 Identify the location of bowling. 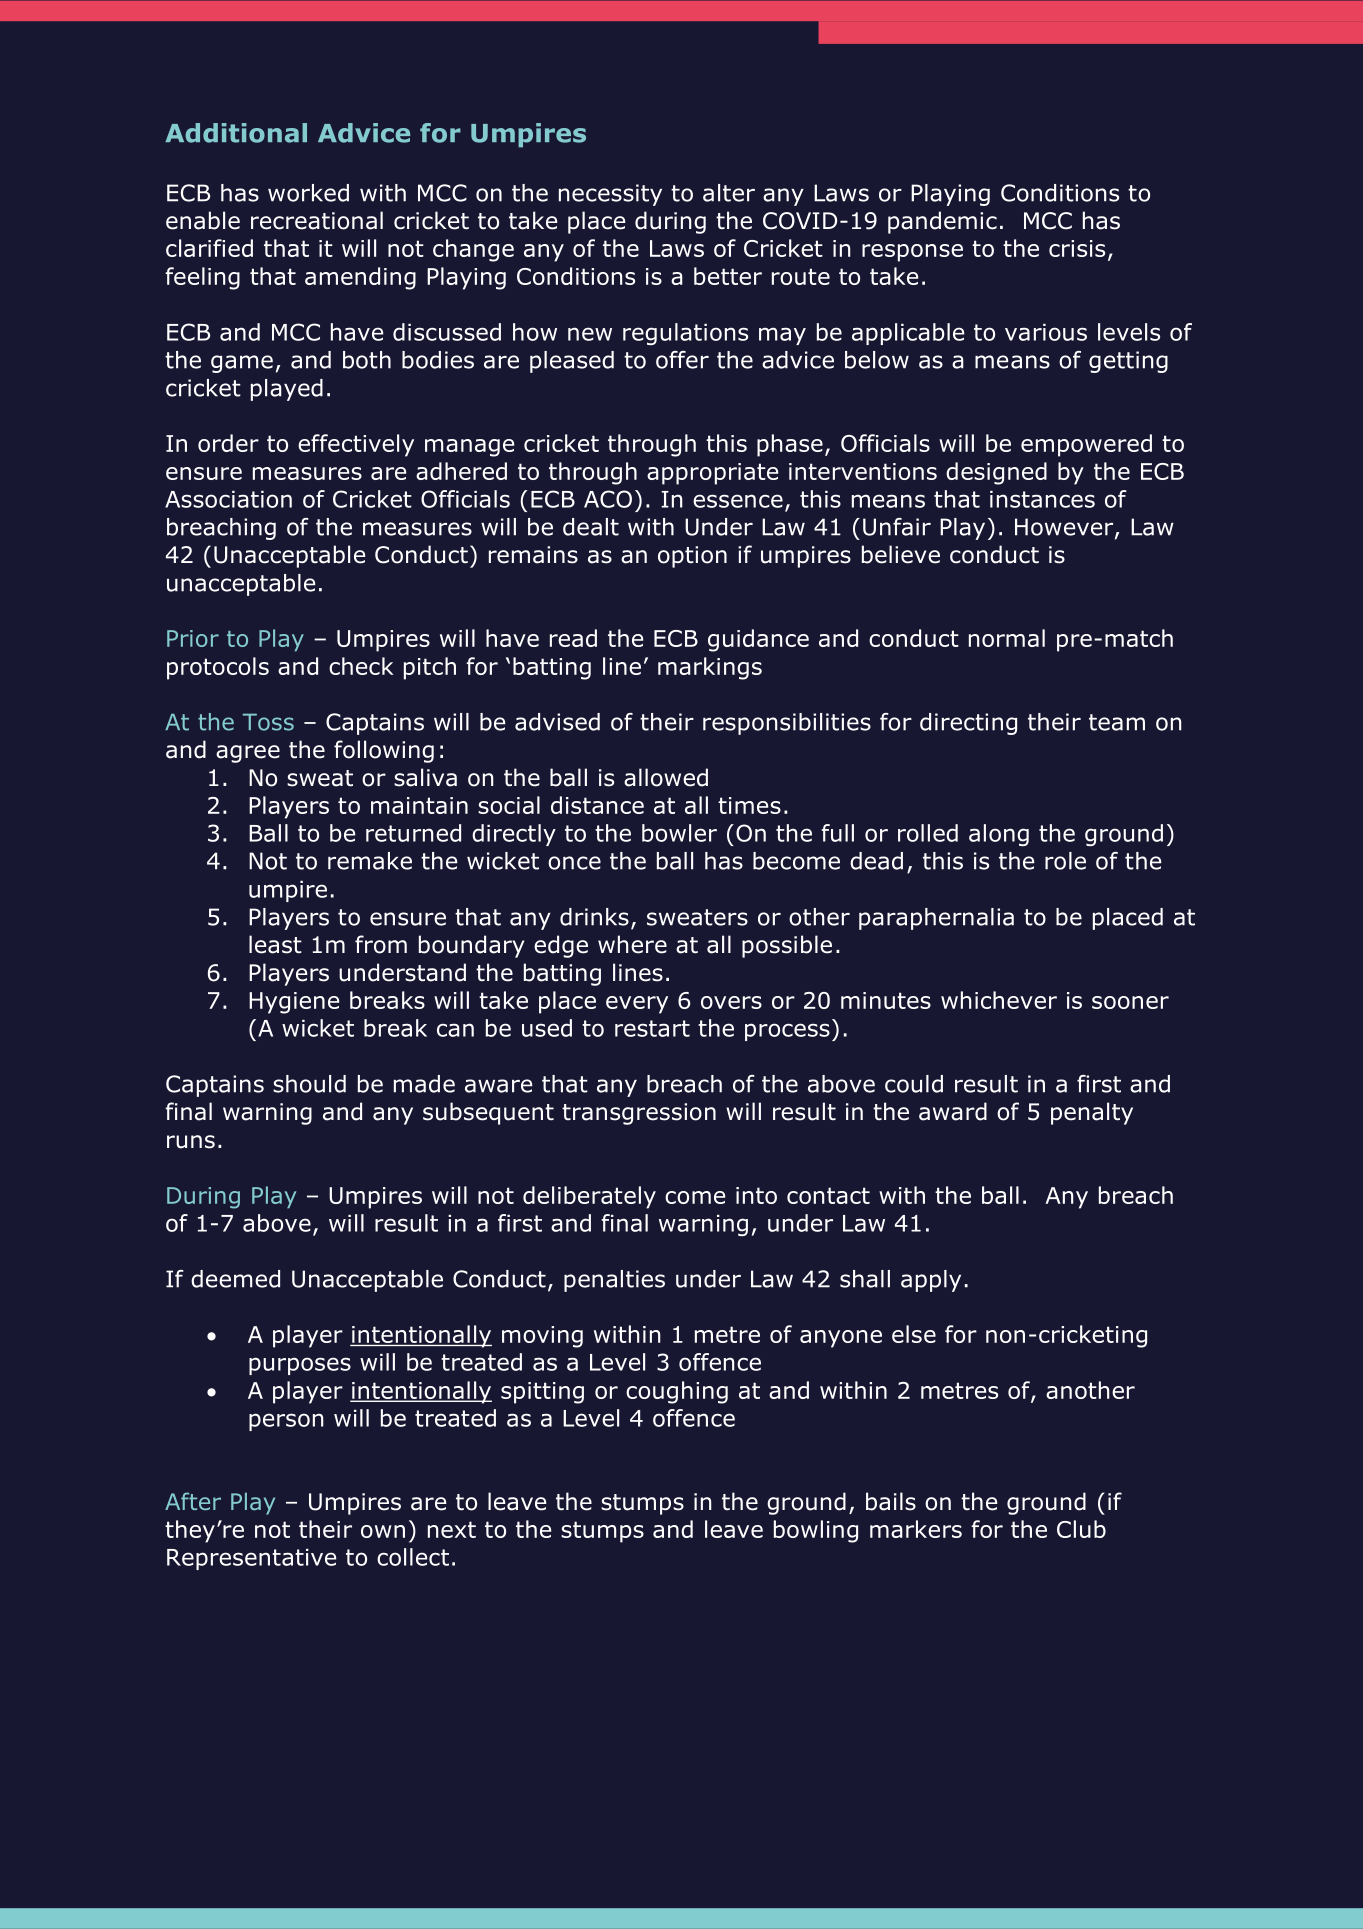
(816, 1531).
